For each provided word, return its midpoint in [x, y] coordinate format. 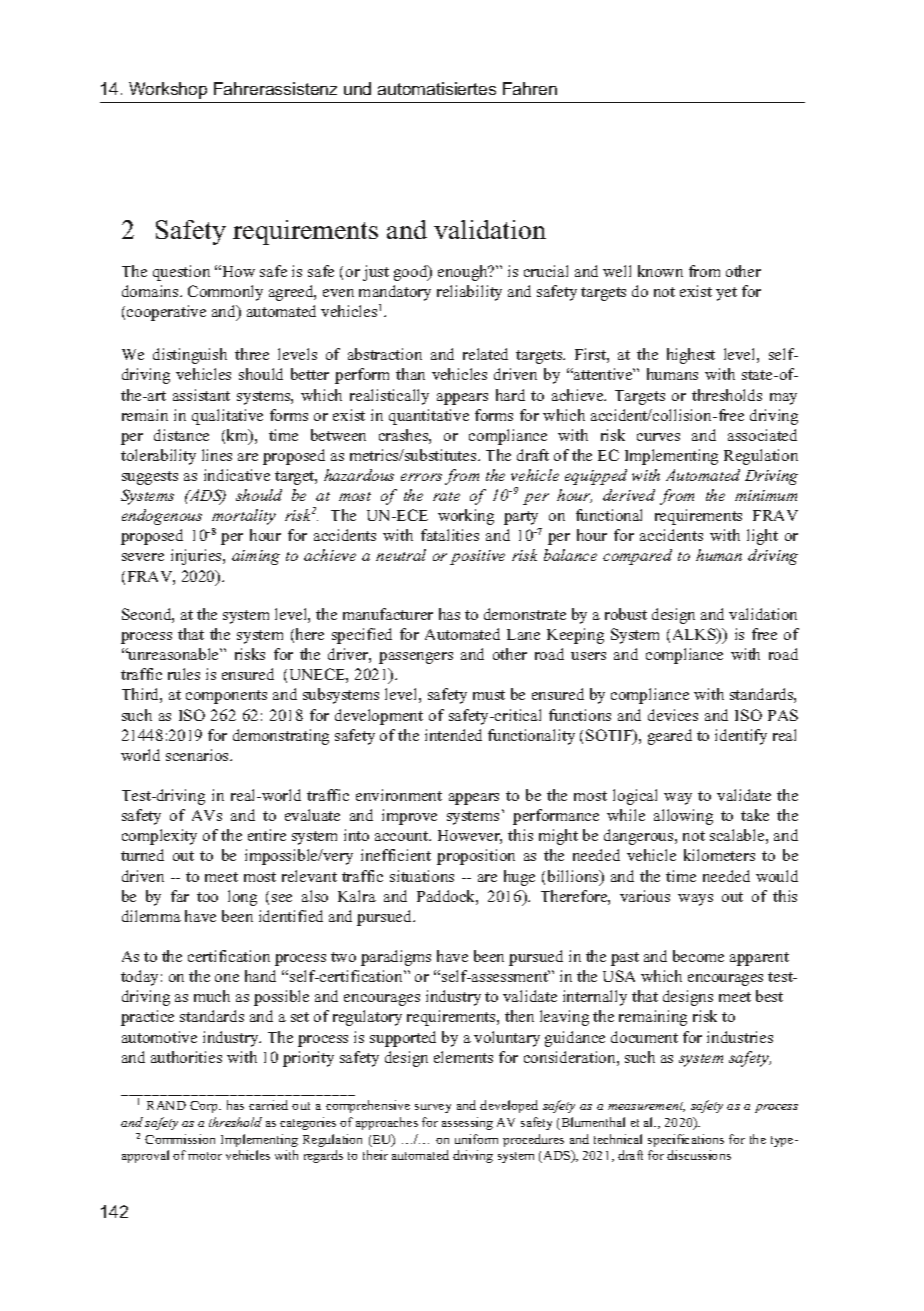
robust [626, 614]
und [357, 88]
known [660, 271]
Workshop [168, 90]
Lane [523, 634]
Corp [205, 1107]
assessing [467, 1123]
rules [184, 674]
